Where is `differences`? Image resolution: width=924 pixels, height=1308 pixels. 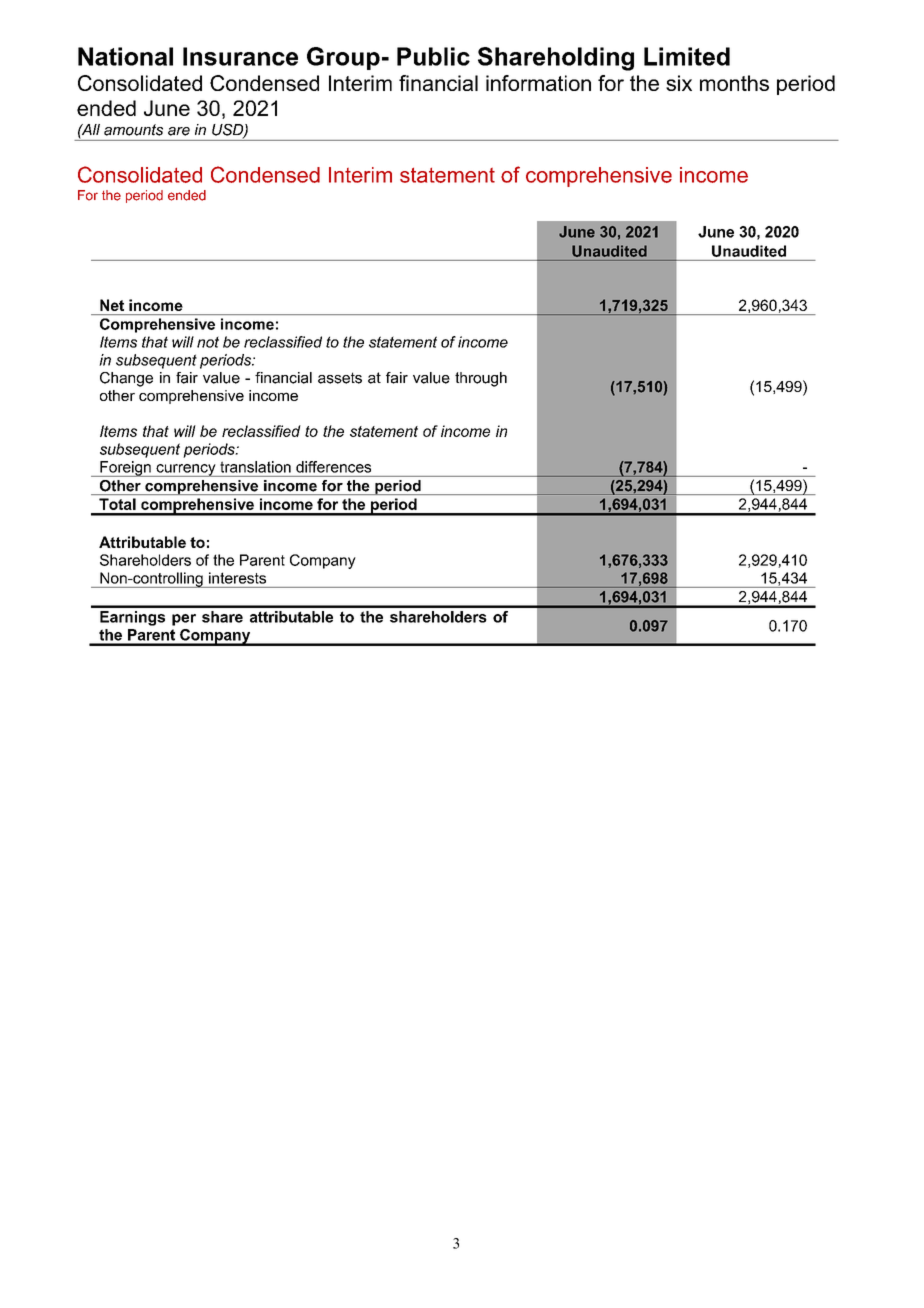
differences is located at coordinates (333, 467).
